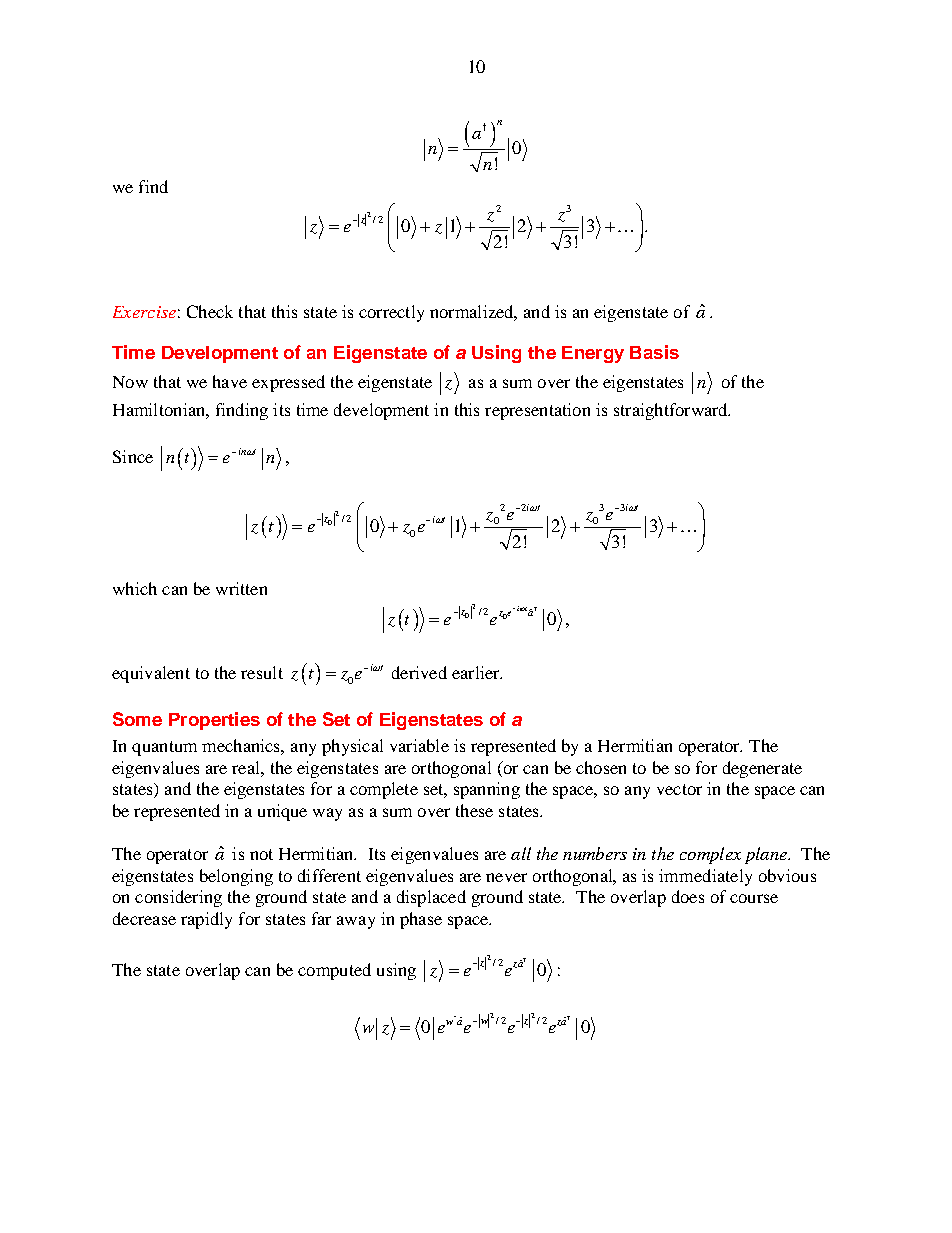 The image size is (952, 1233). I want to click on result, so click(262, 672).
